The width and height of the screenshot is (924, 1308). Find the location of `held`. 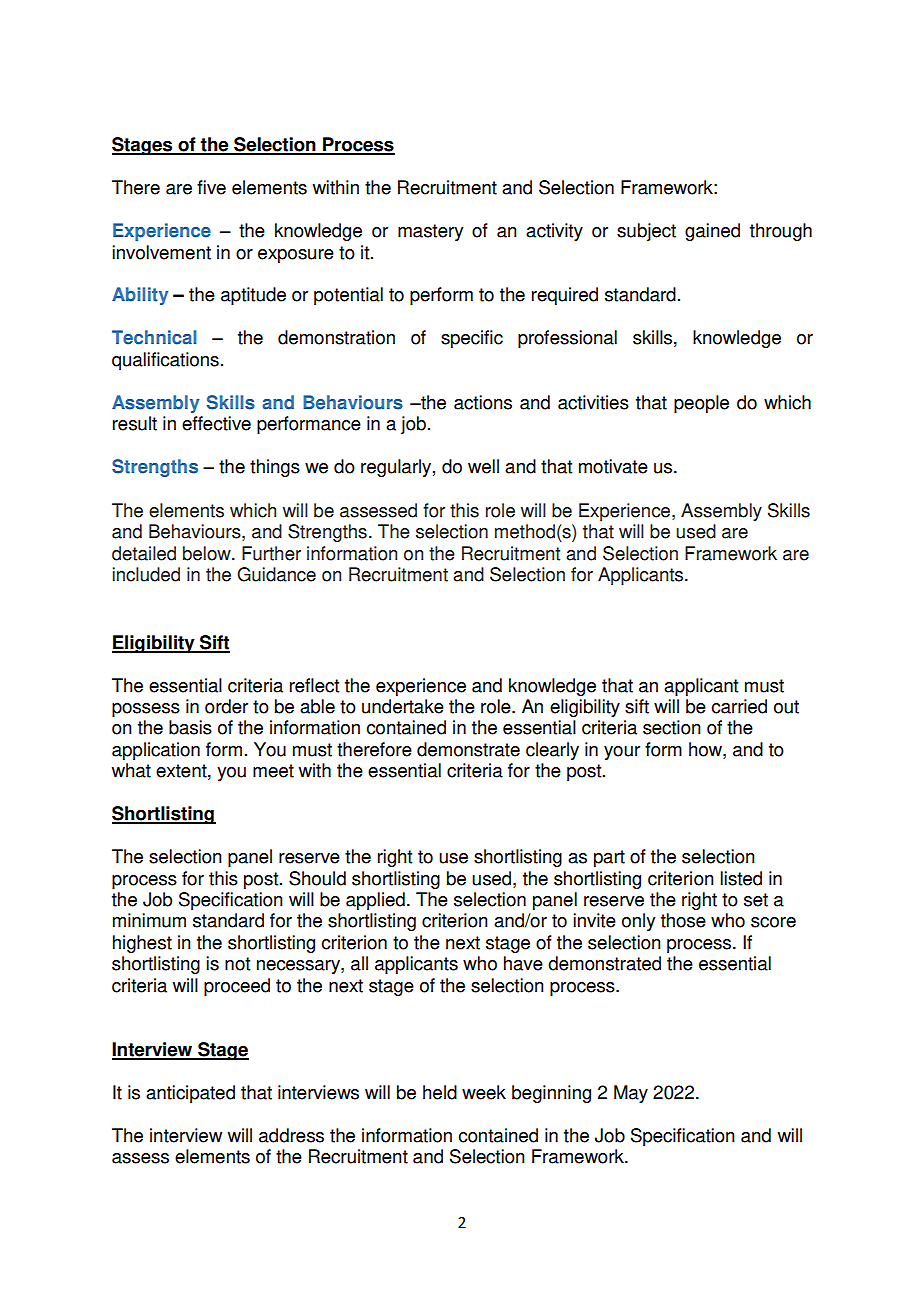

held is located at coordinates (440, 1092).
